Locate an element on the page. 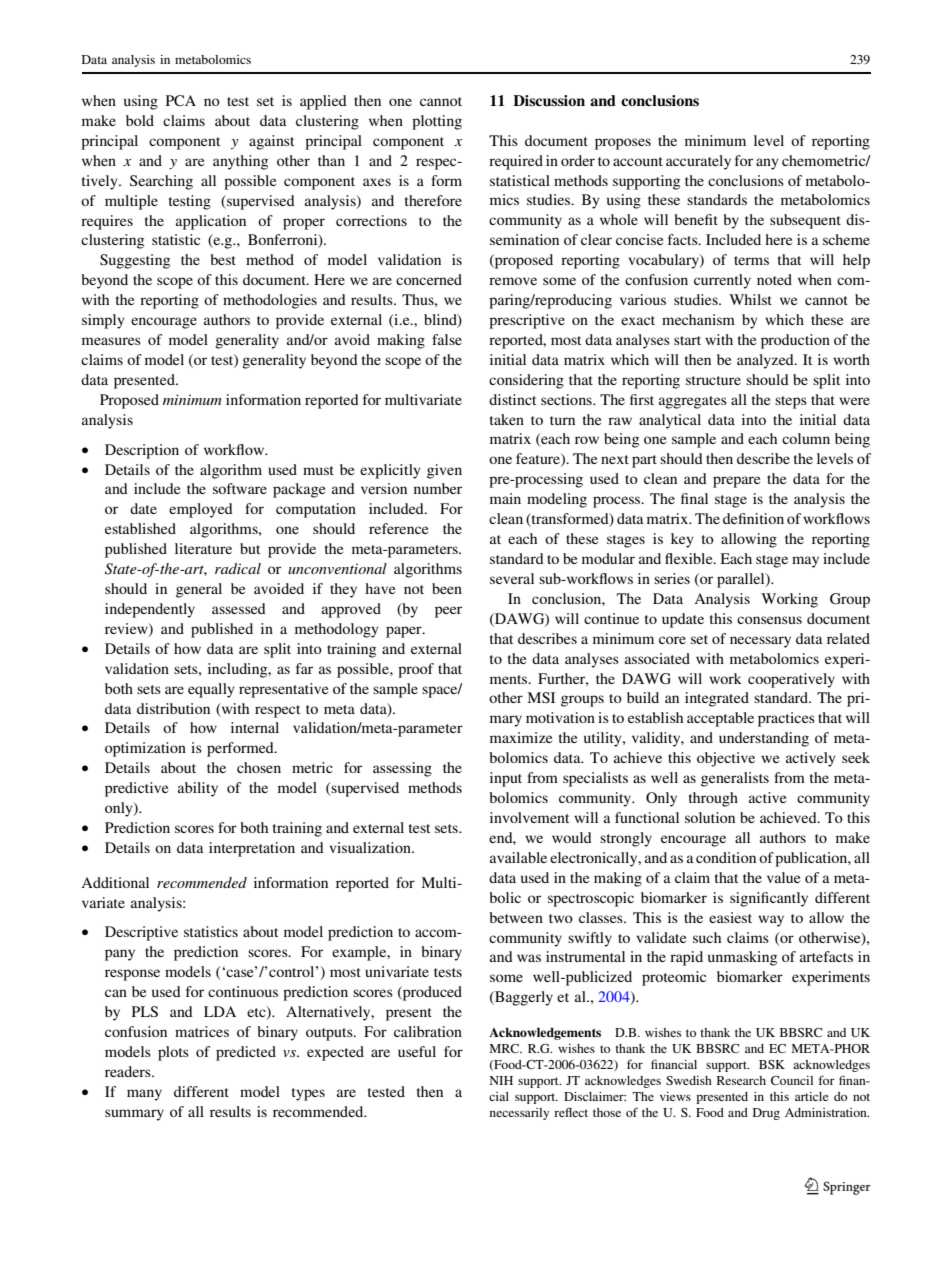 The image size is (952, 1265). independently is located at coordinates (150, 610).
